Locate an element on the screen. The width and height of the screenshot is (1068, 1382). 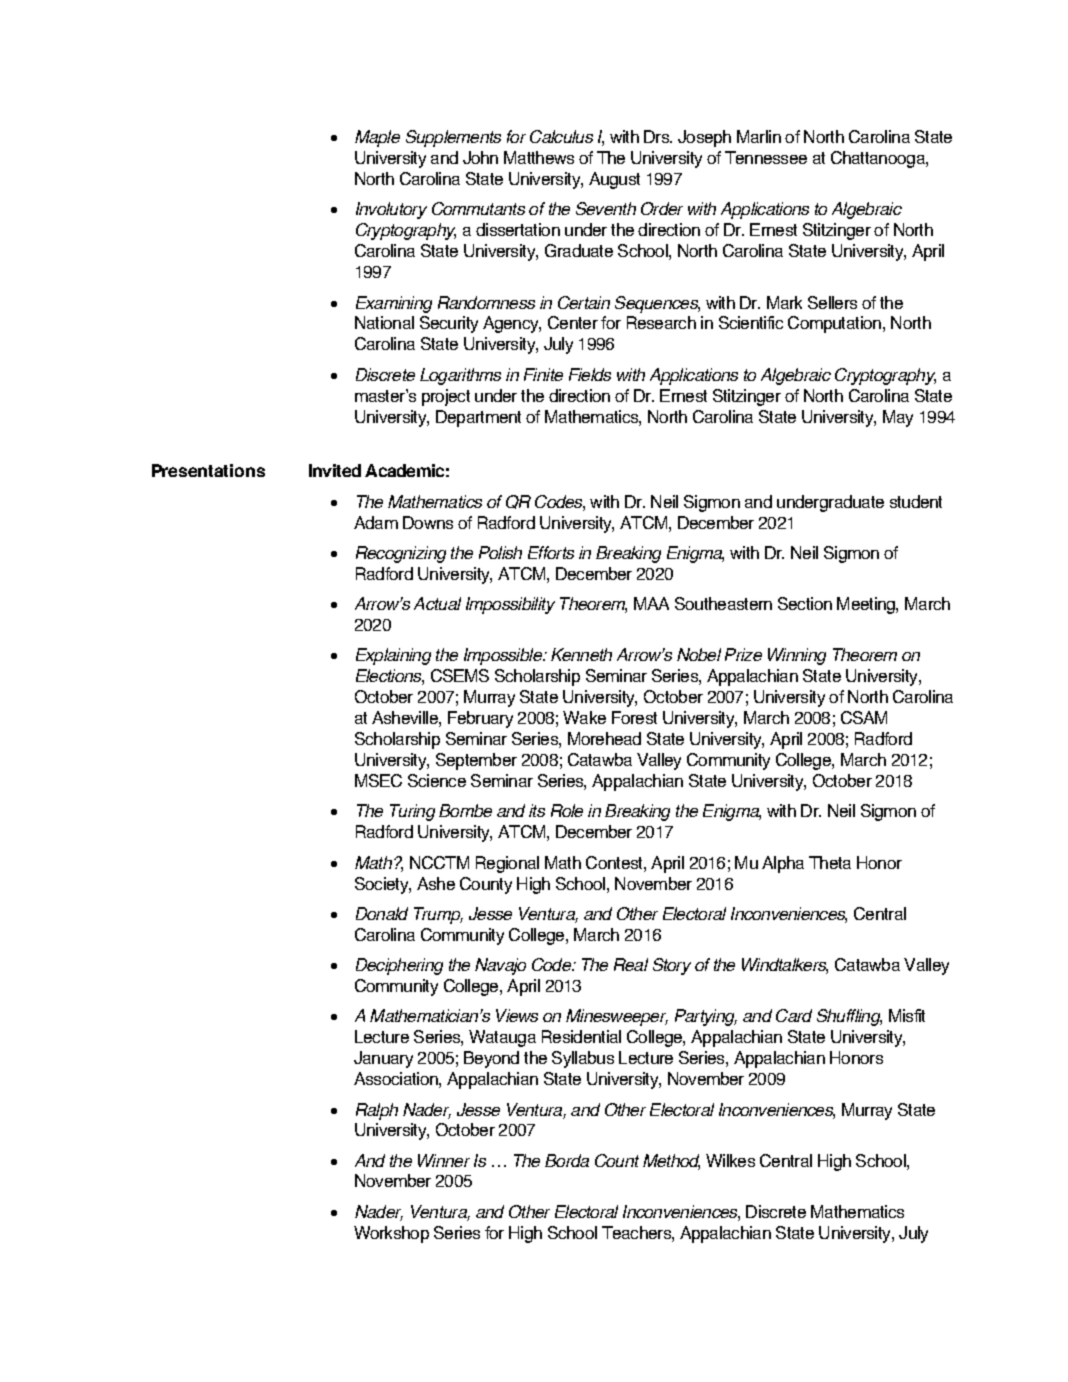
Kenneth is located at coordinates (581, 654).
